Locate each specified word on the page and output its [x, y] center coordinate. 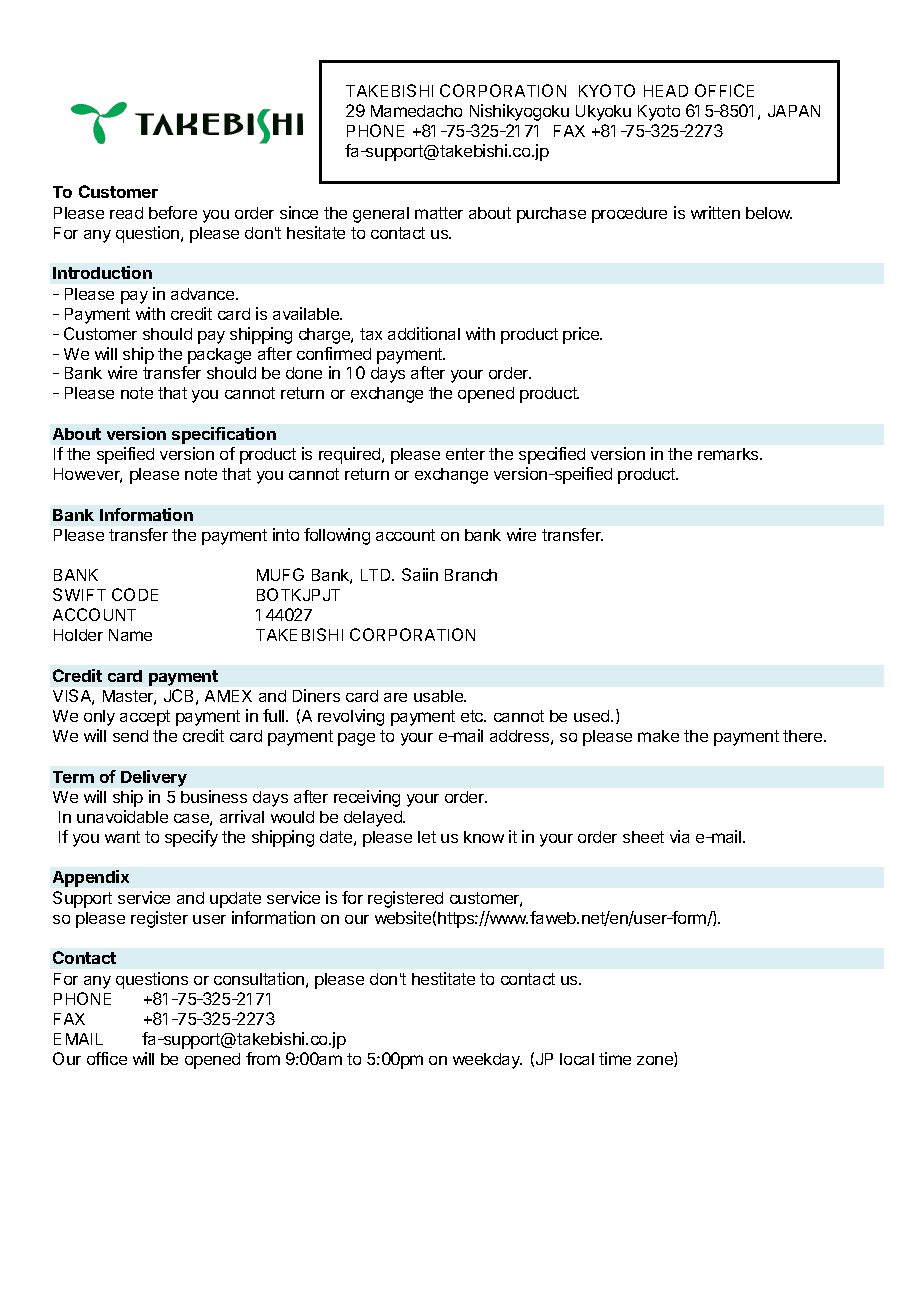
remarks [729, 454]
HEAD [666, 91]
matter [439, 213]
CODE [135, 594]
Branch [471, 575]
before [173, 212]
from [263, 1058]
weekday [487, 1061]
